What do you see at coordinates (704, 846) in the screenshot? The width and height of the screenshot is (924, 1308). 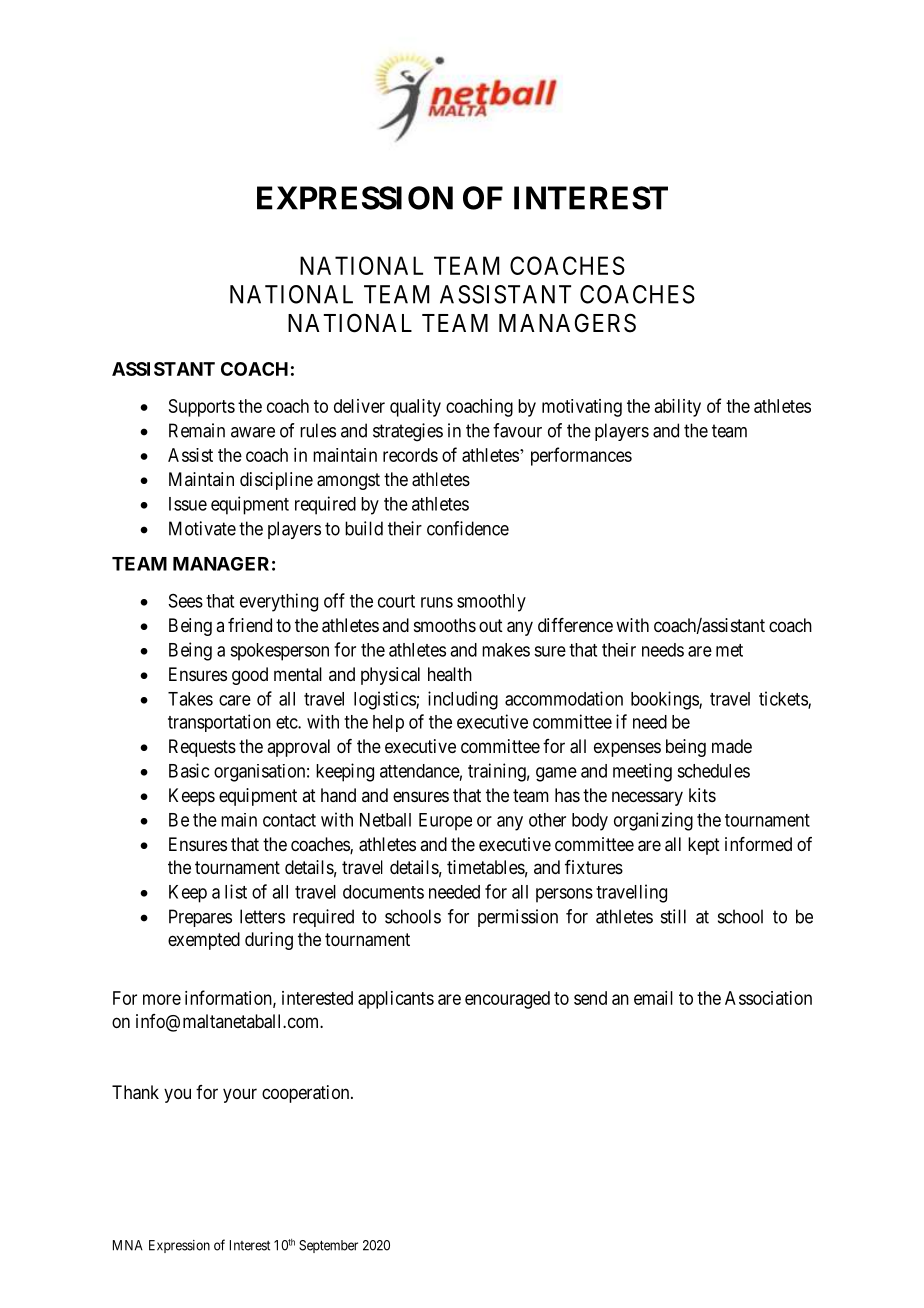 I see `kept` at bounding box center [704, 846].
